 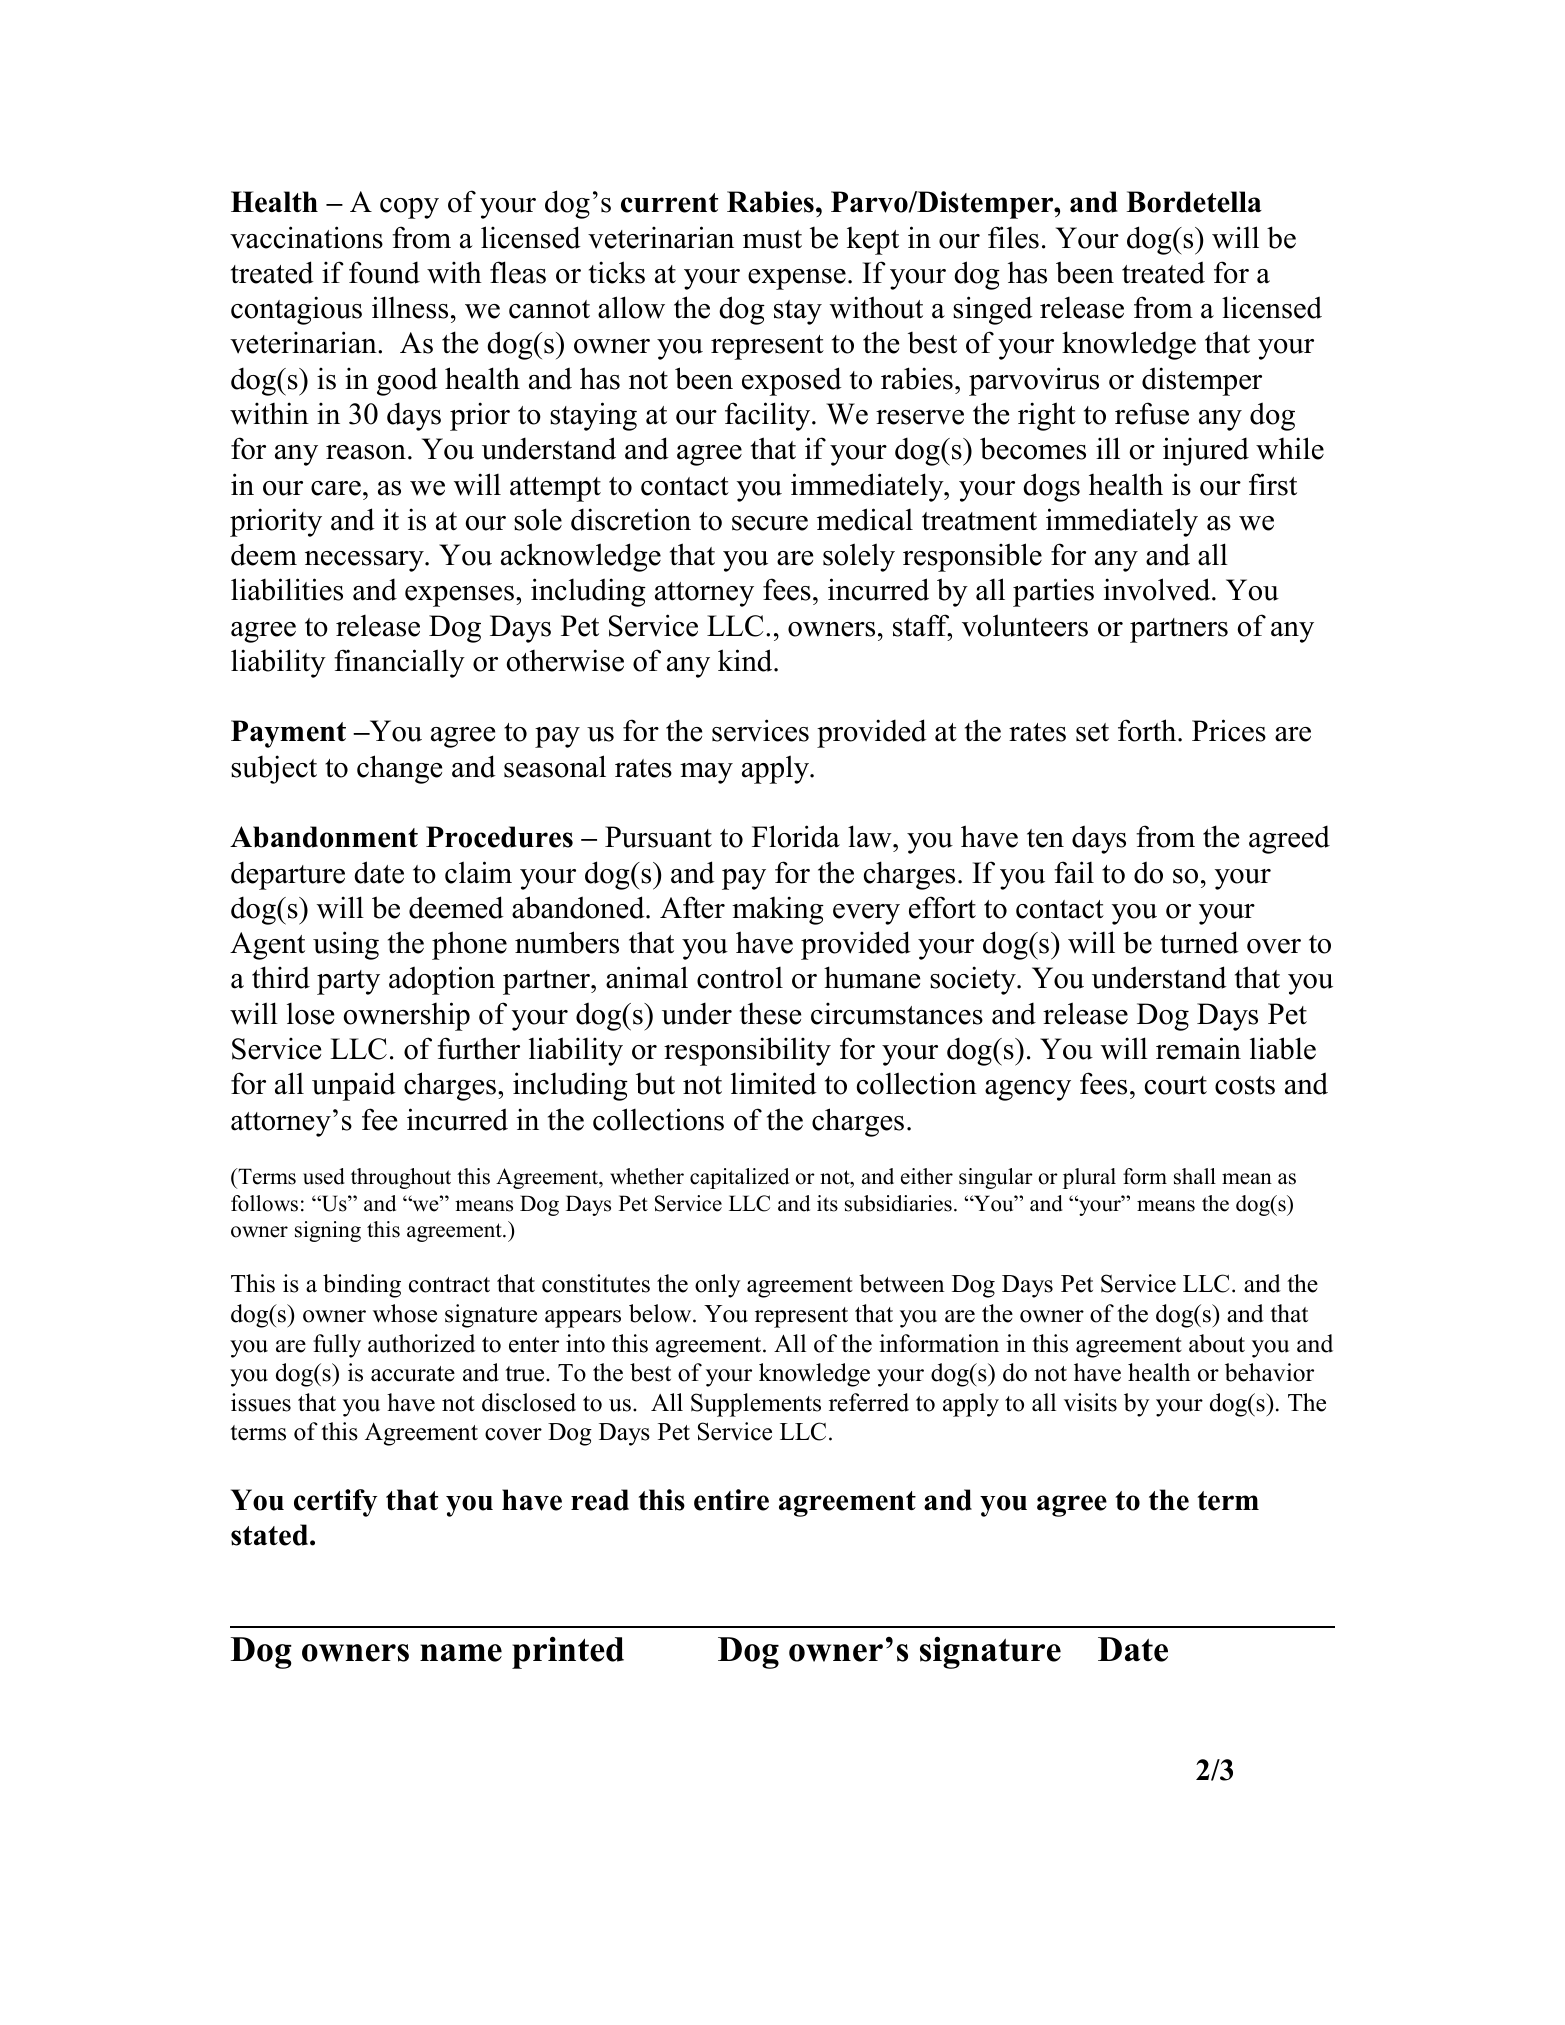 I want to click on name, so click(x=461, y=1653).
